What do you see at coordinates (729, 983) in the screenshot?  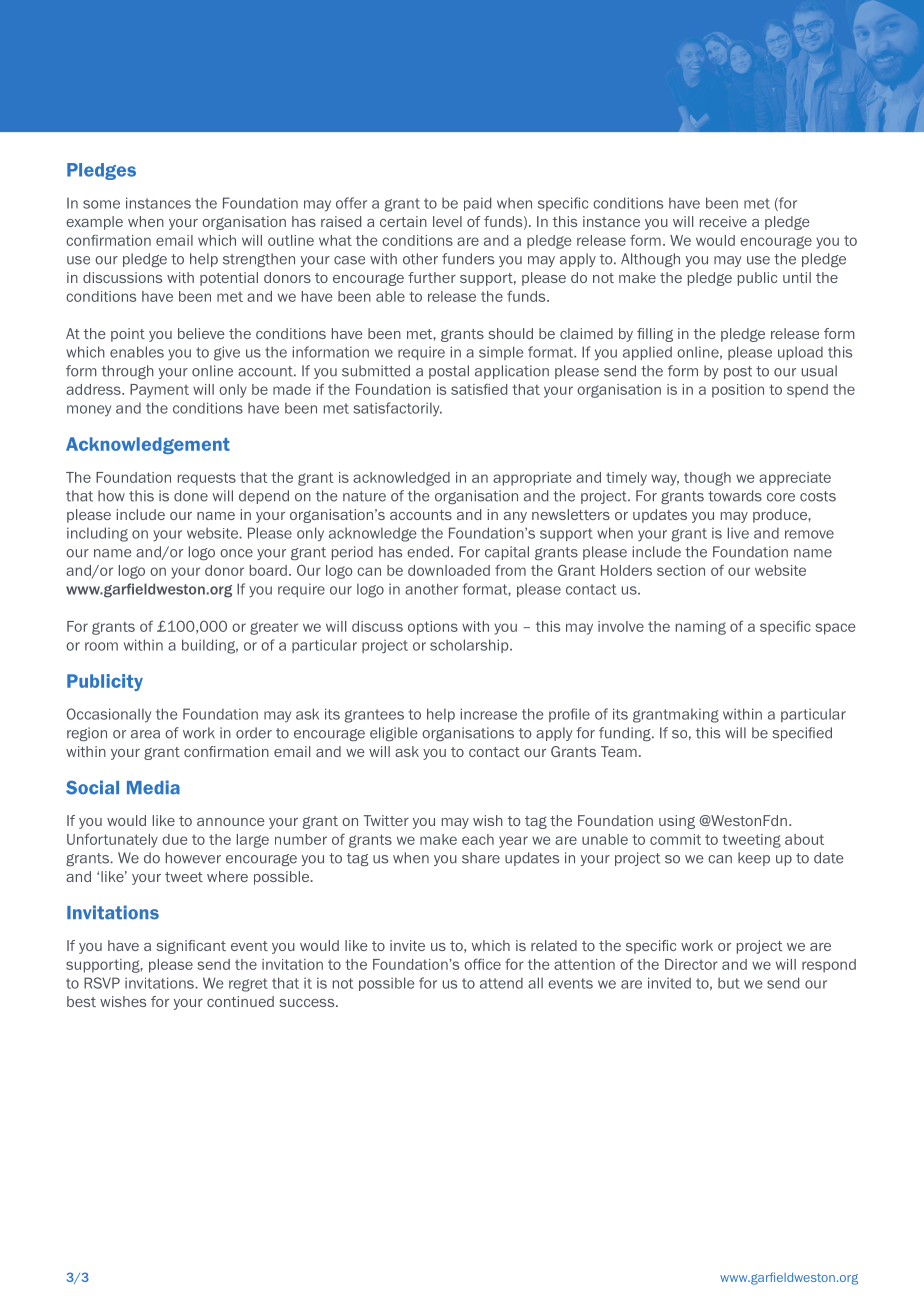 I see `but` at bounding box center [729, 983].
